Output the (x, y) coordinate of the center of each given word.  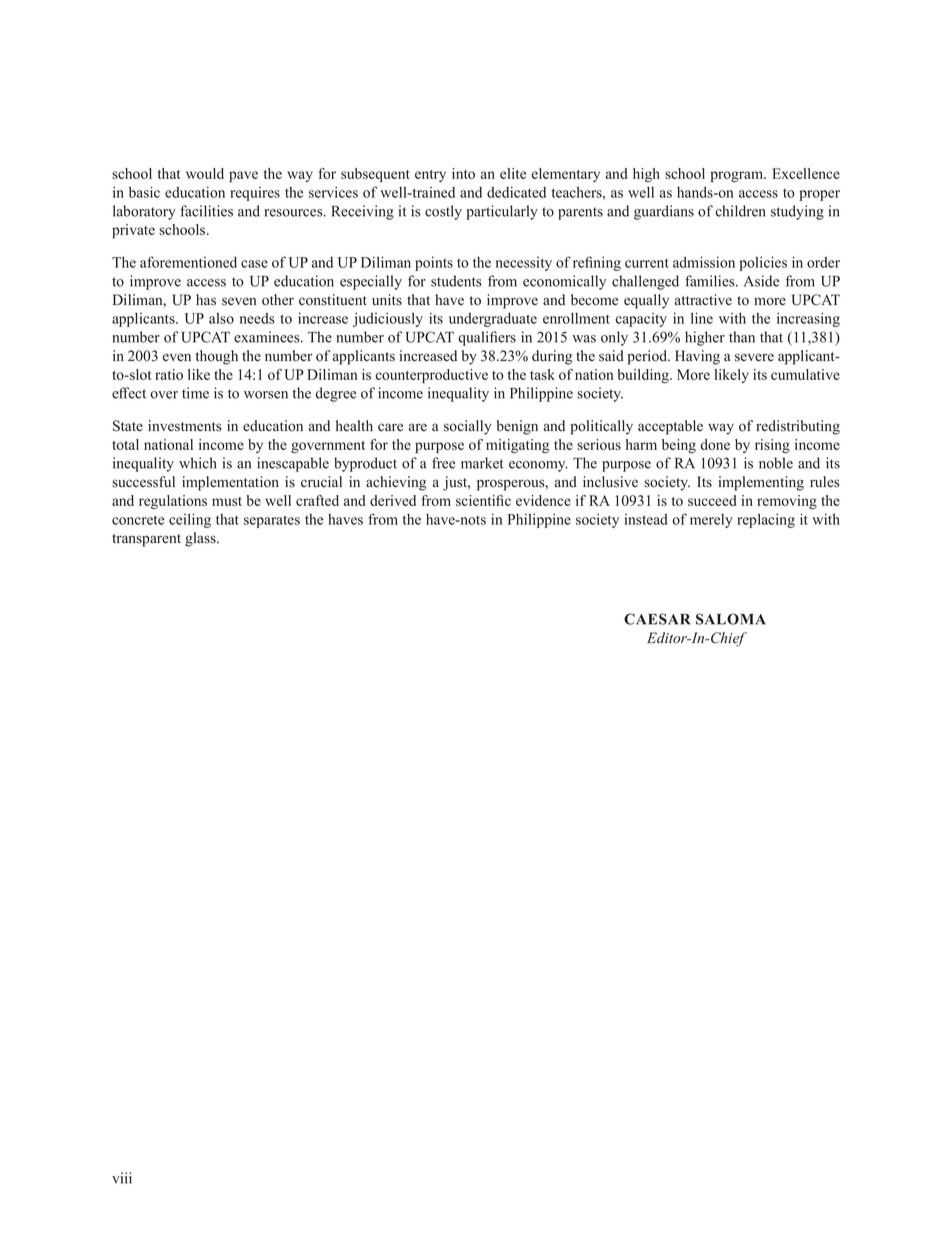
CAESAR (657, 619)
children (740, 211)
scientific (483, 500)
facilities (206, 211)
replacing (766, 520)
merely (711, 521)
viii (122, 1178)
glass (201, 539)
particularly (502, 212)
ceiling (190, 520)
